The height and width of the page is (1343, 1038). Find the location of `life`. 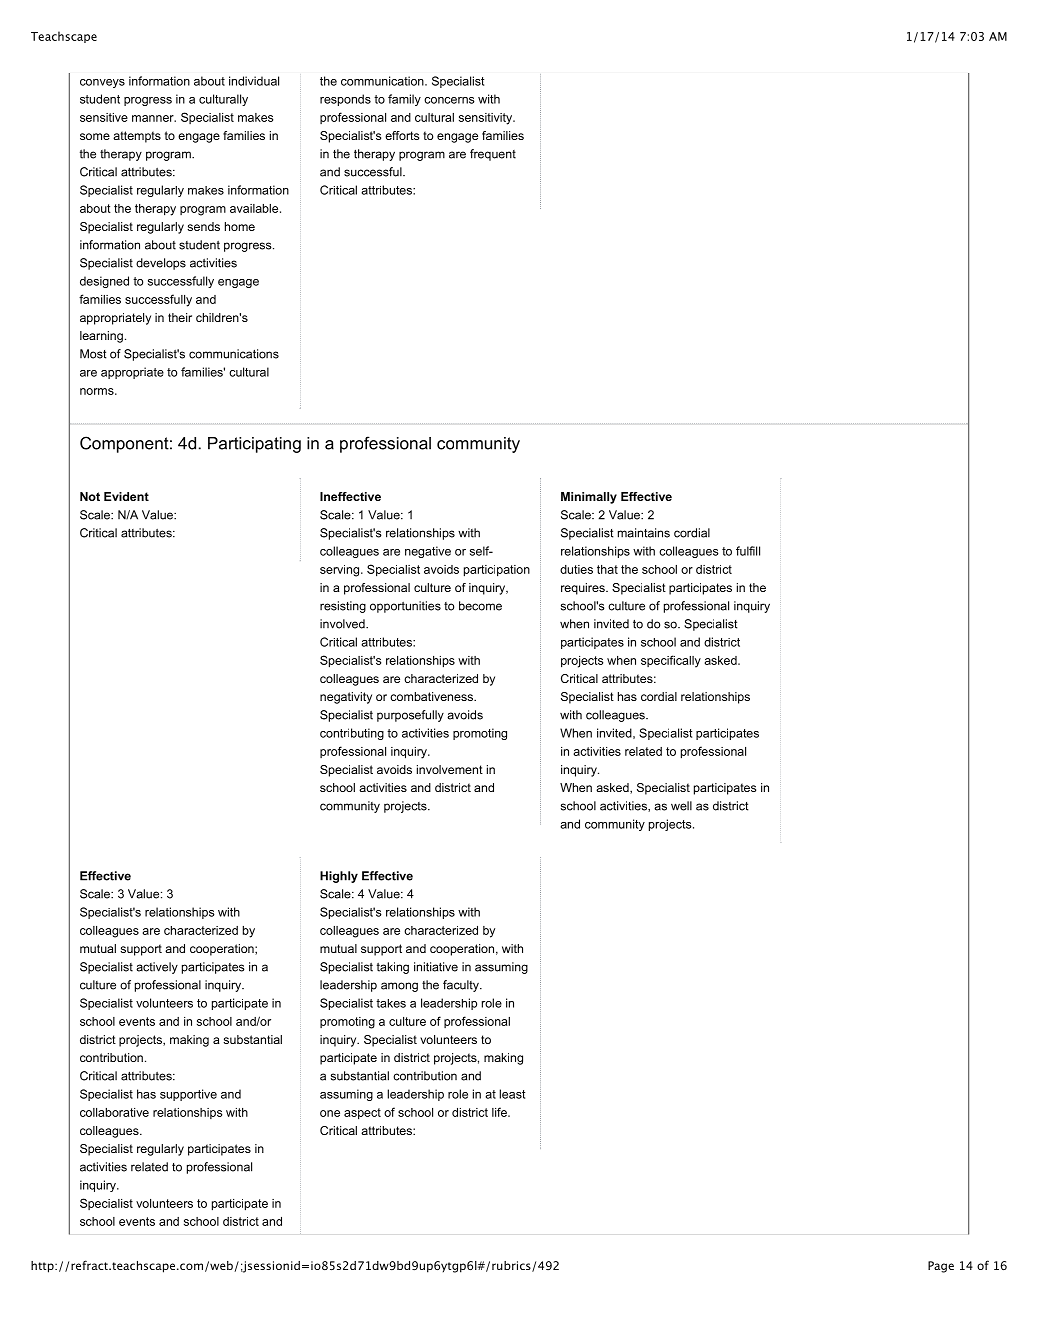

life is located at coordinates (500, 1112).
